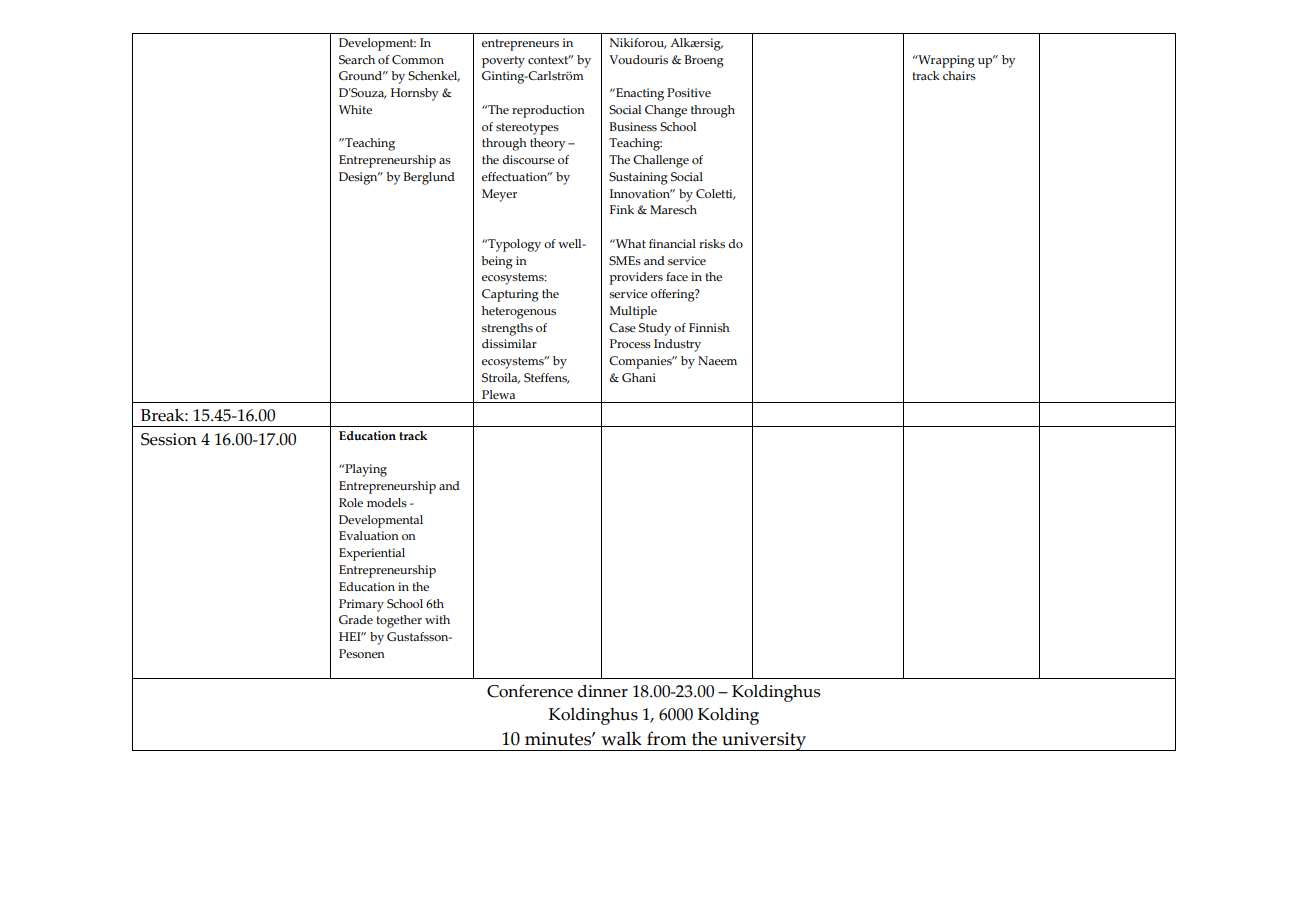 This document has width=1308, height=924. Describe the element at coordinates (639, 377) in the document. I see `Ghani` at that location.
